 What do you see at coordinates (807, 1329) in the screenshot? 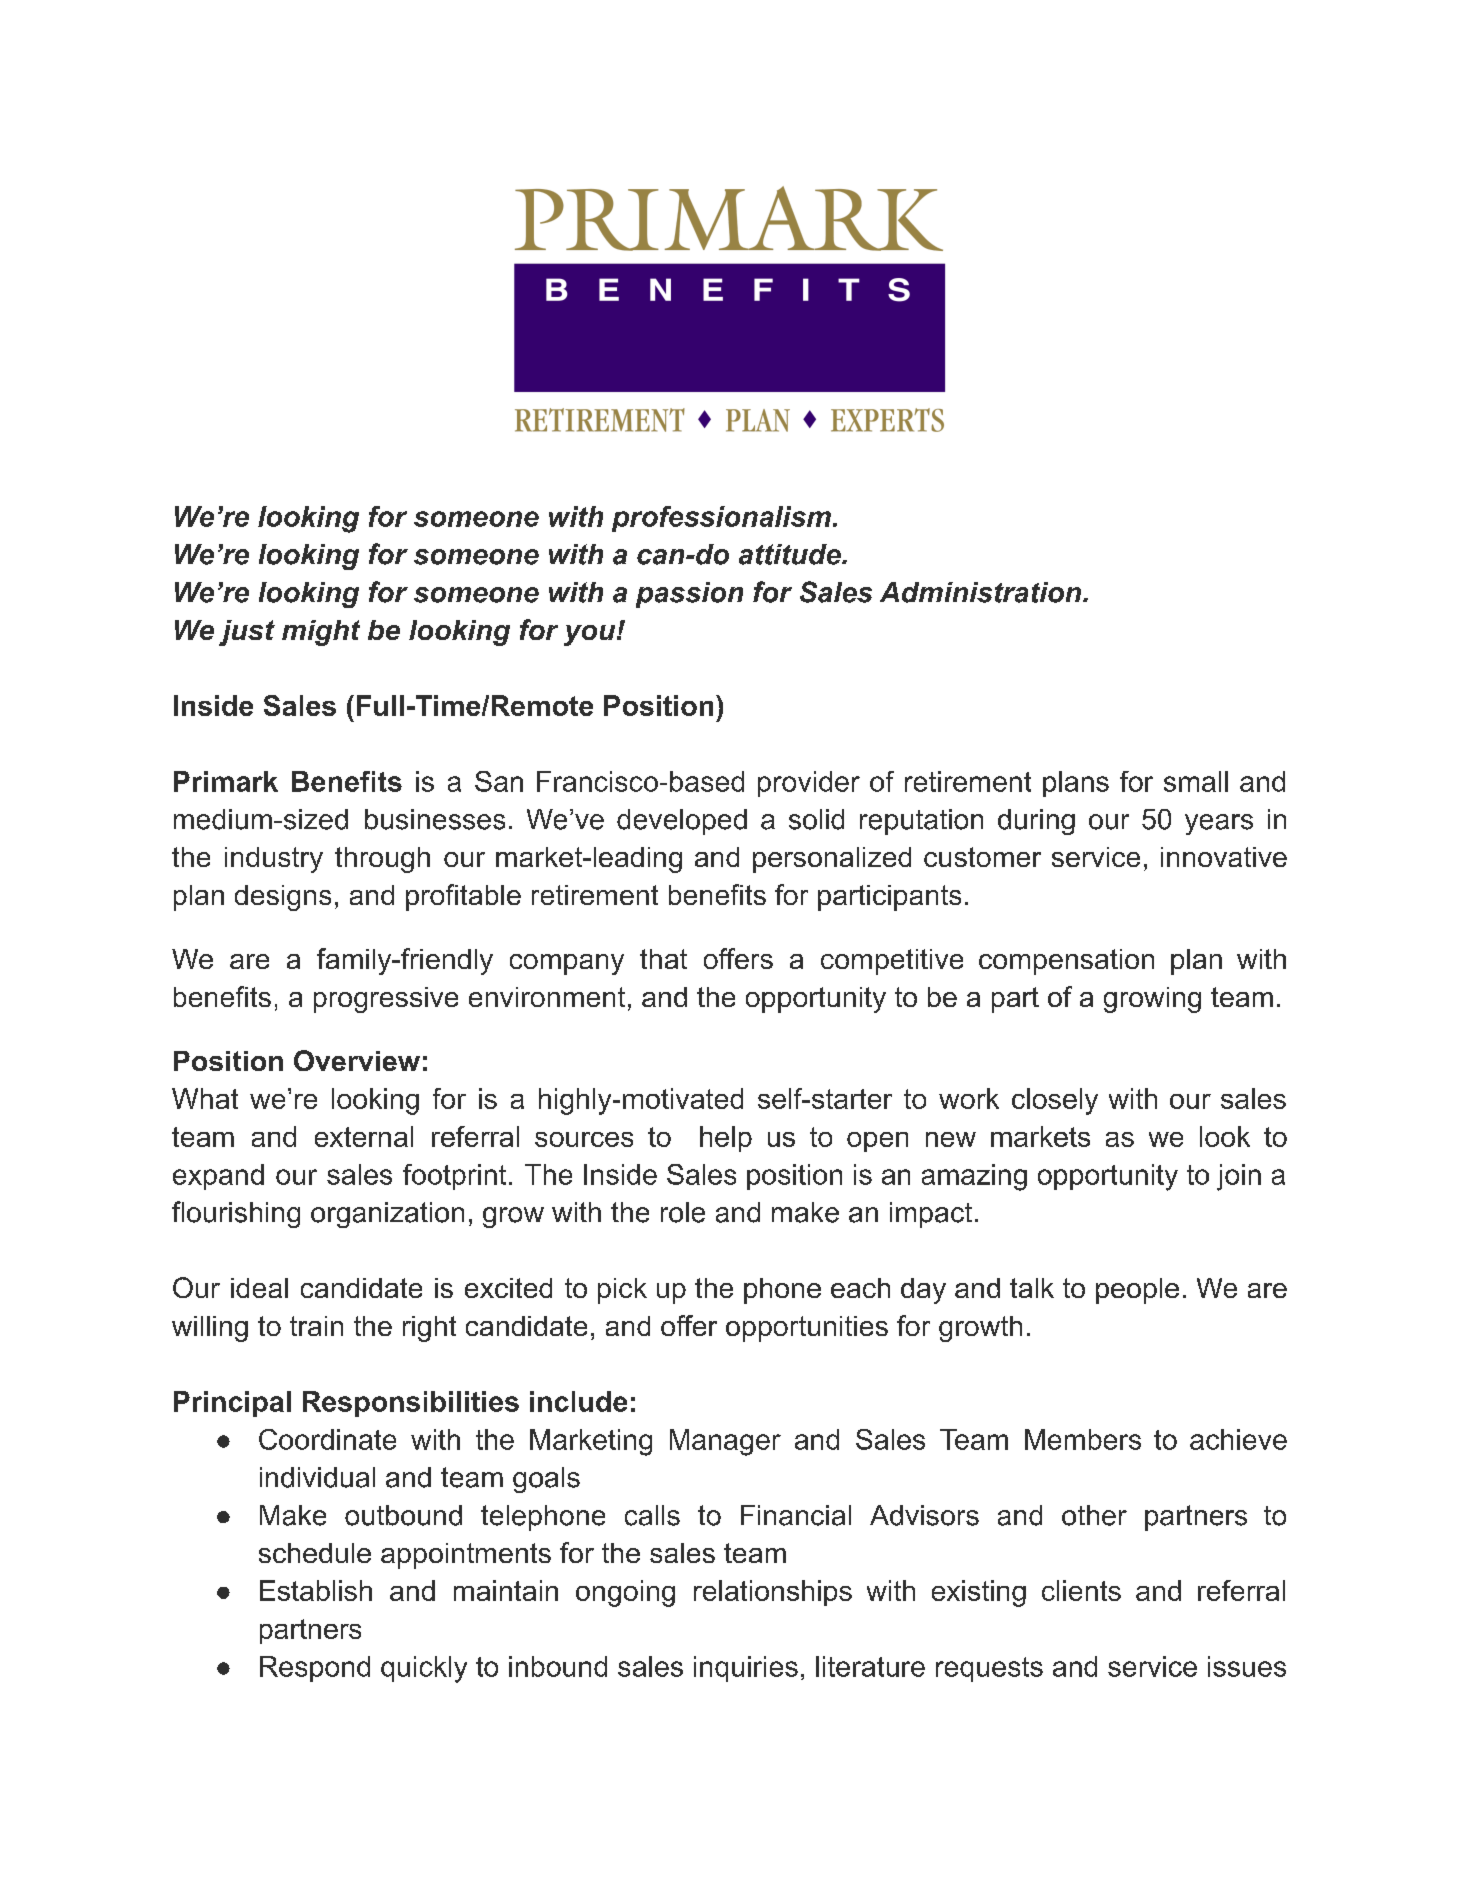
I see `opportunities` at bounding box center [807, 1329].
